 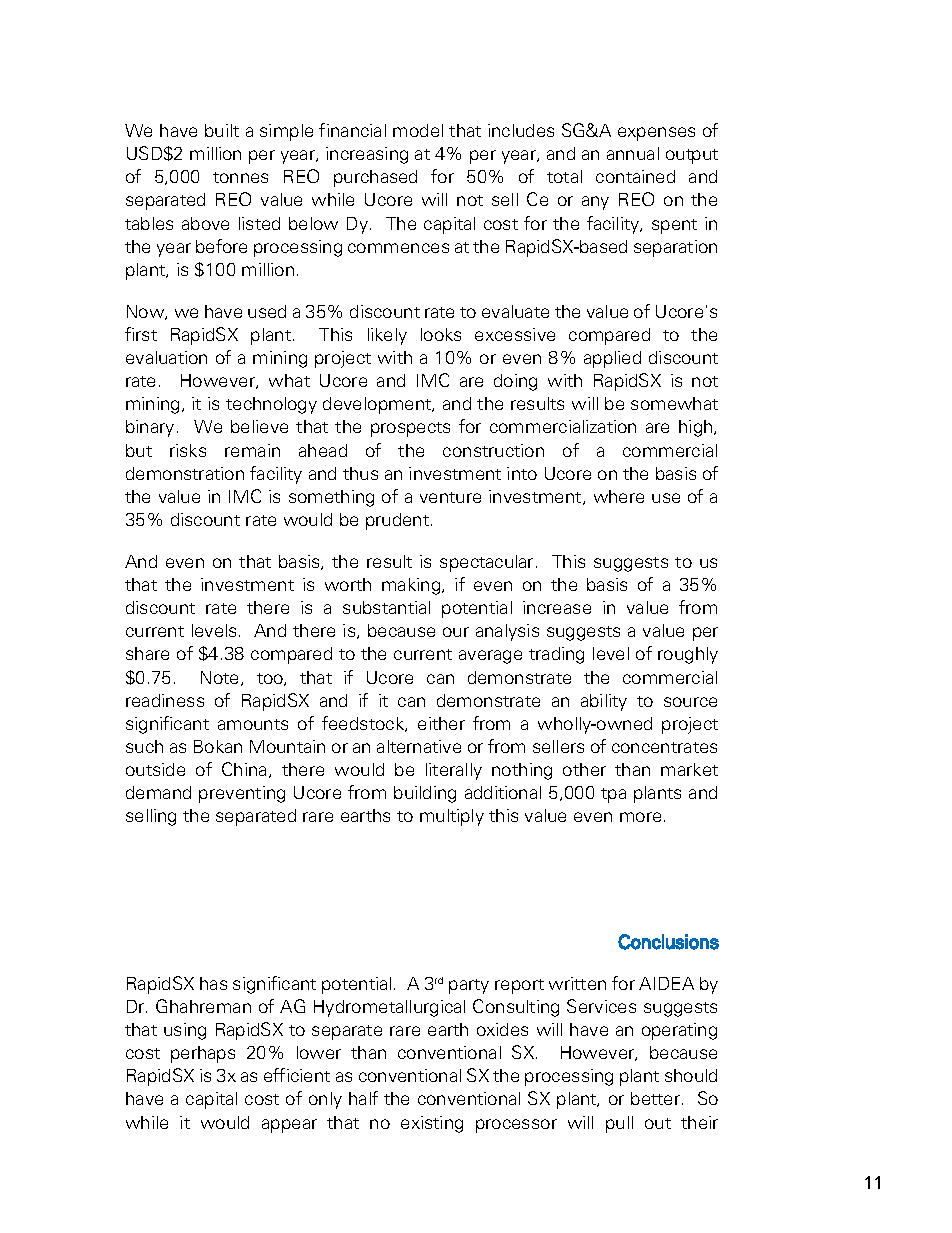 I want to click on annual, so click(x=633, y=153).
